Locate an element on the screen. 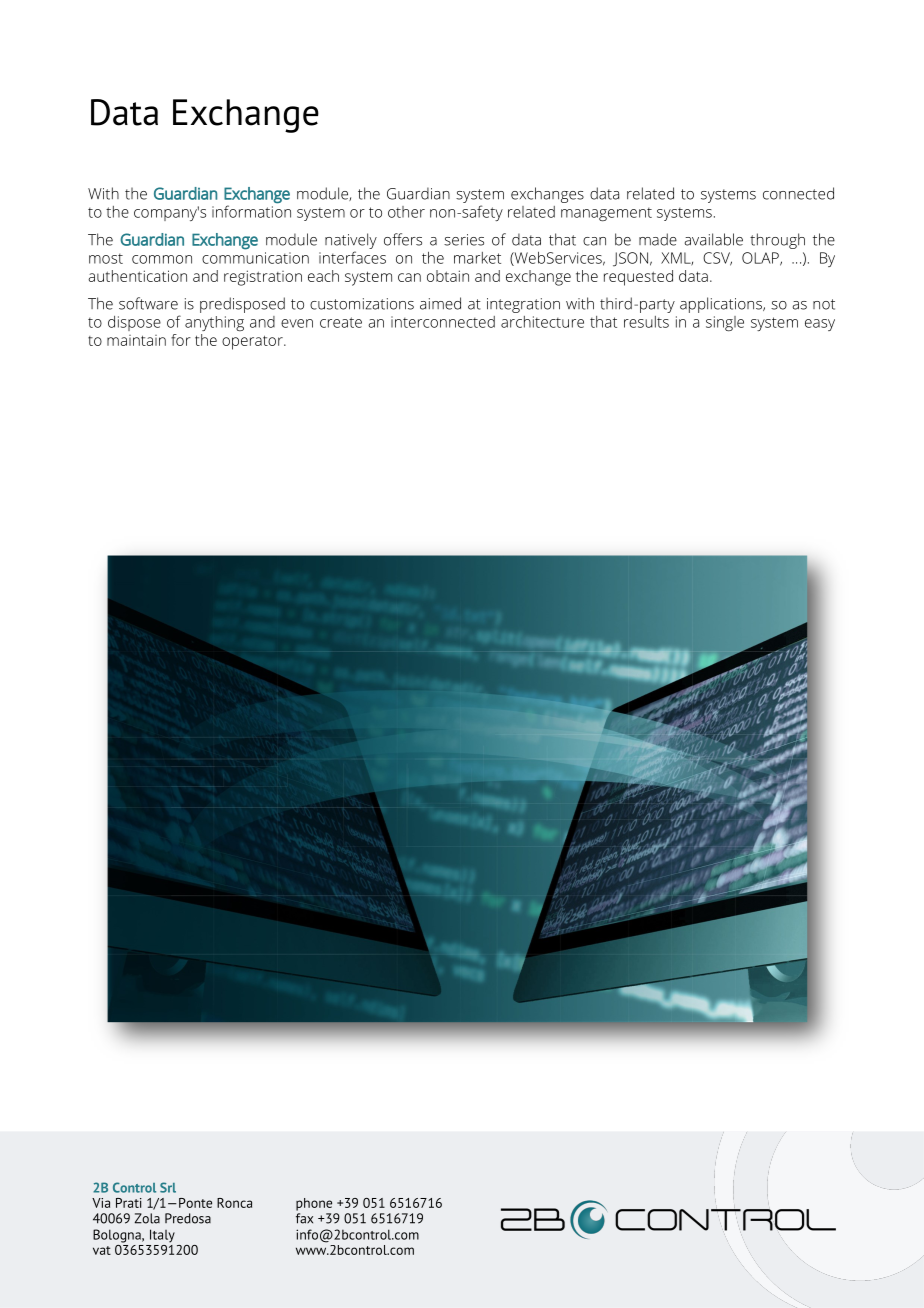  architecture is located at coordinates (542, 322).
